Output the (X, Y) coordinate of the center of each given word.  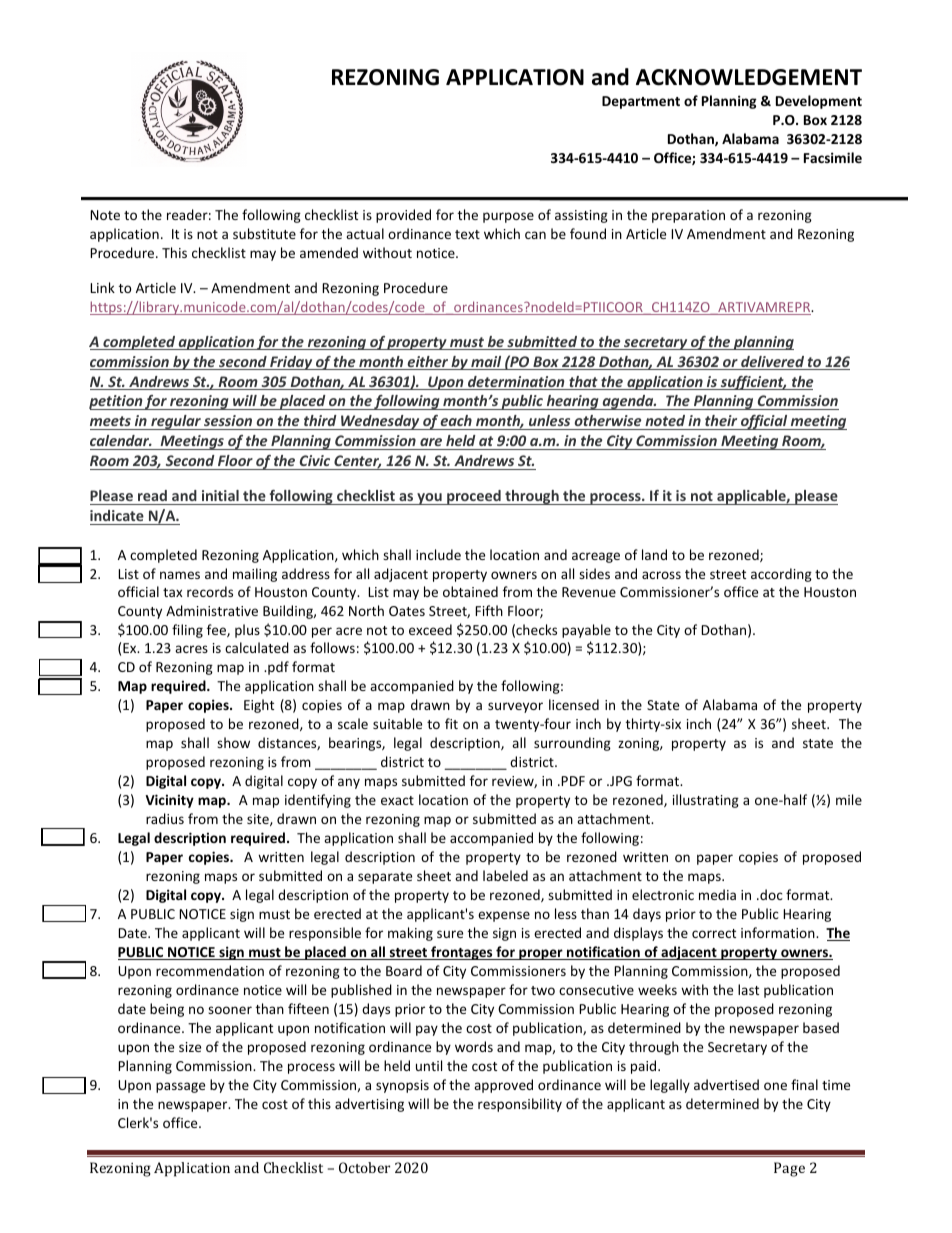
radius (165, 818)
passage (180, 1087)
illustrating (706, 801)
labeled (505, 875)
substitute (264, 233)
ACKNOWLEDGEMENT (749, 77)
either (427, 363)
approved (503, 1086)
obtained (470, 591)
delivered (772, 363)
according (781, 575)
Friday (291, 363)
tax (173, 592)
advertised (726, 1084)
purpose (508, 217)
